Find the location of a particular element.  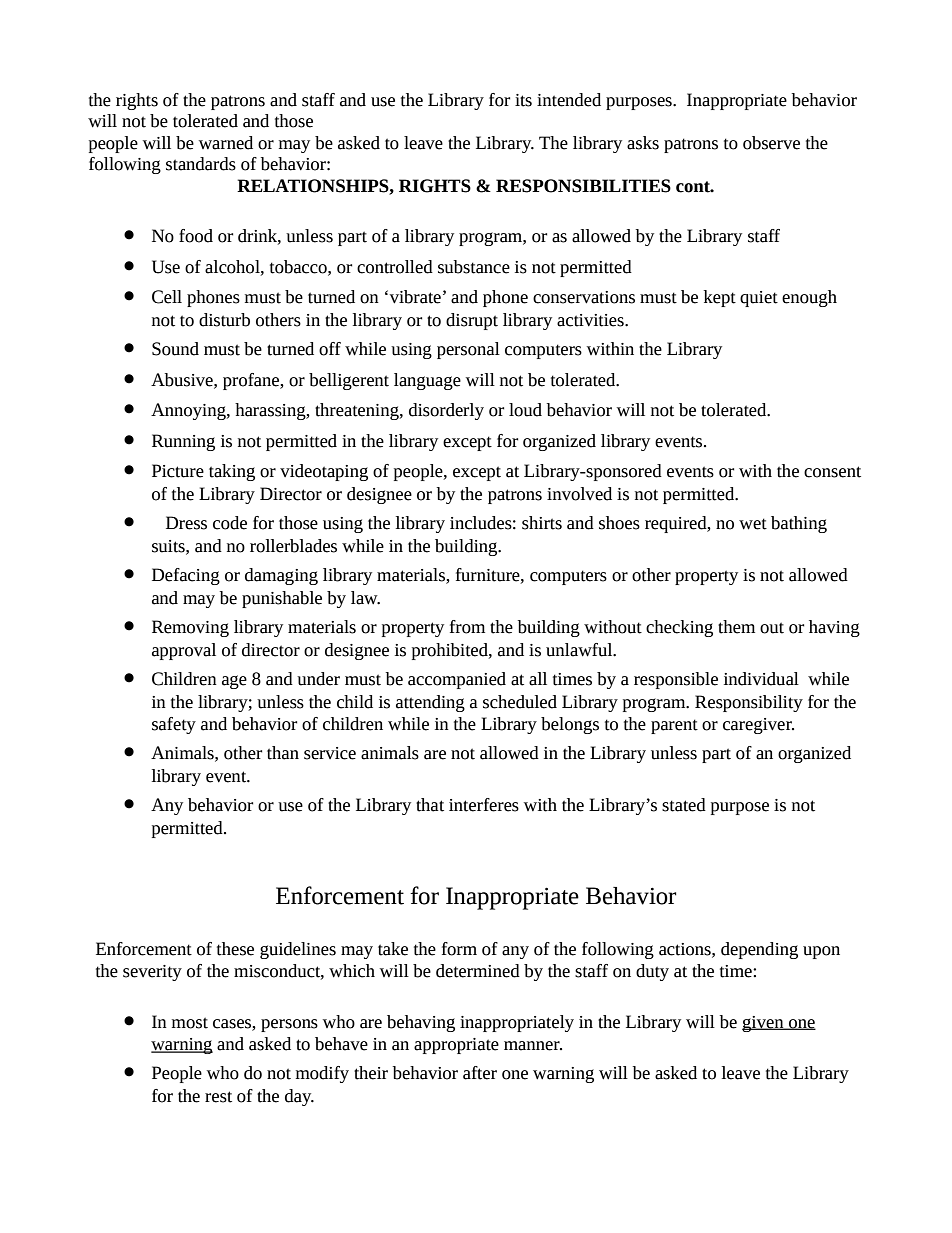

intended is located at coordinates (569, 100).
